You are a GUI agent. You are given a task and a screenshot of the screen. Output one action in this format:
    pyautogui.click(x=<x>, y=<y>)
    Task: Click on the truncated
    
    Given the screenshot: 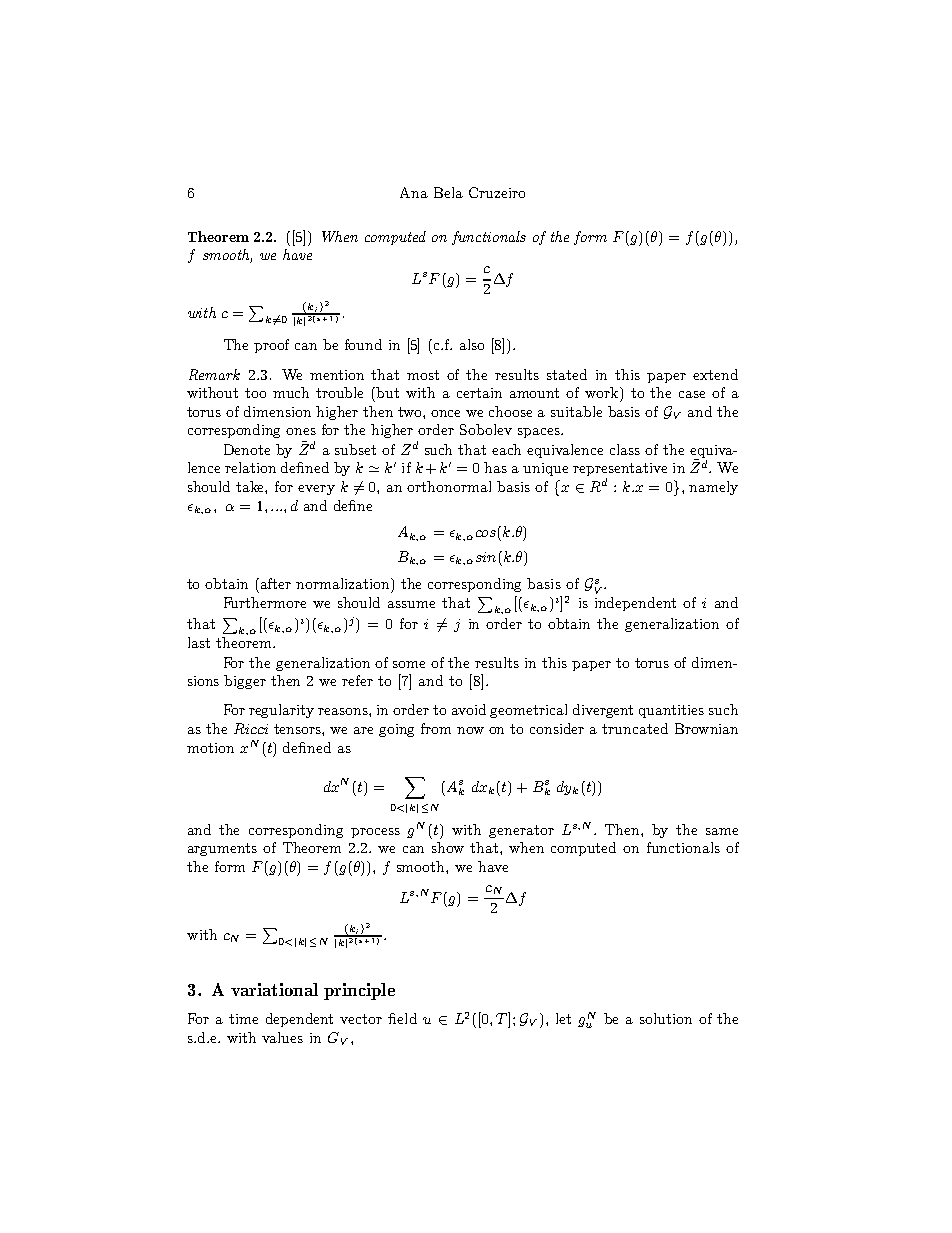 What is the action you would take?
    pyautogui.click(x=635, y=728)
